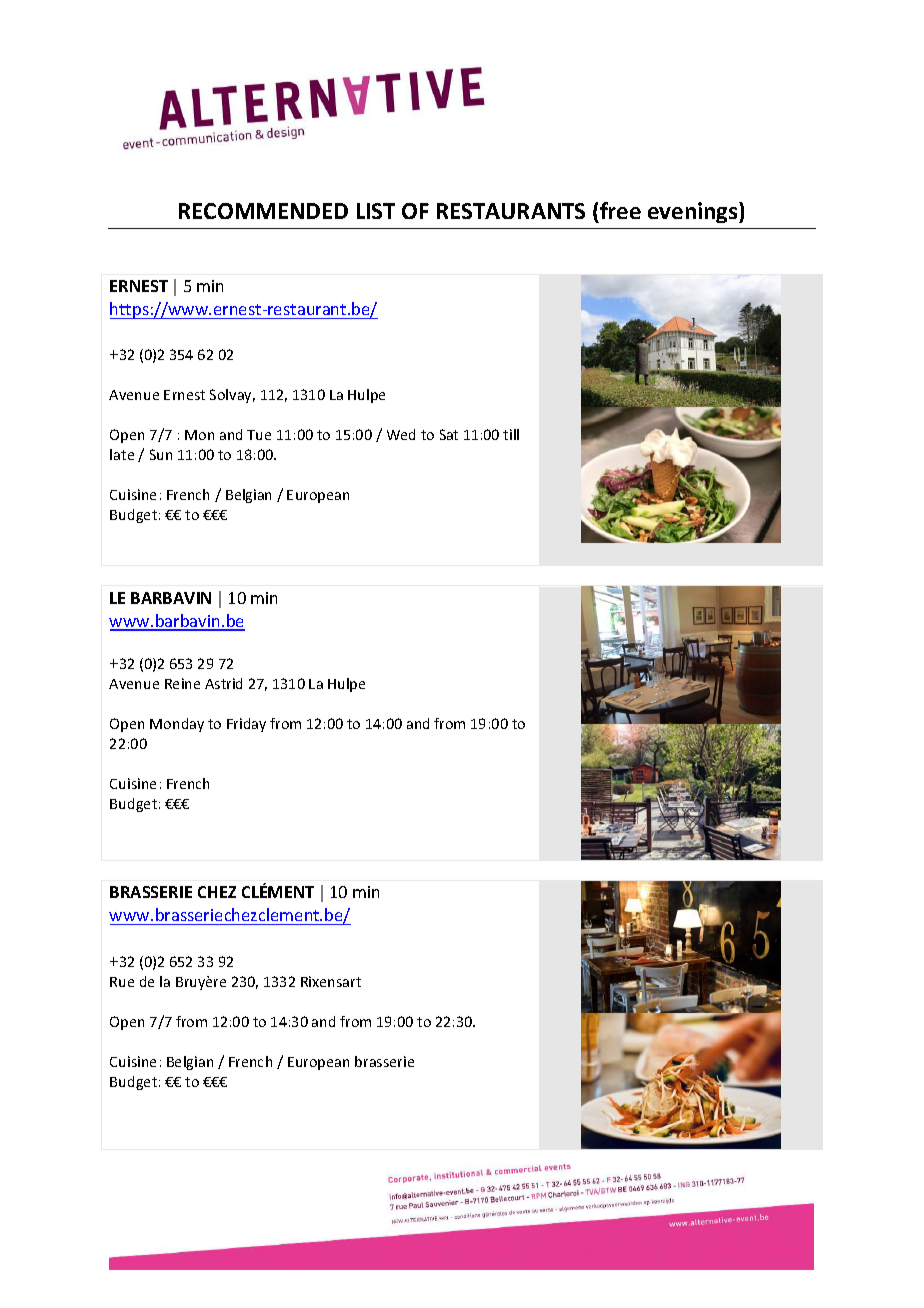  Describe the element at coordinates (223, 683) in the screenshot. I see `Astrid` at that location.
